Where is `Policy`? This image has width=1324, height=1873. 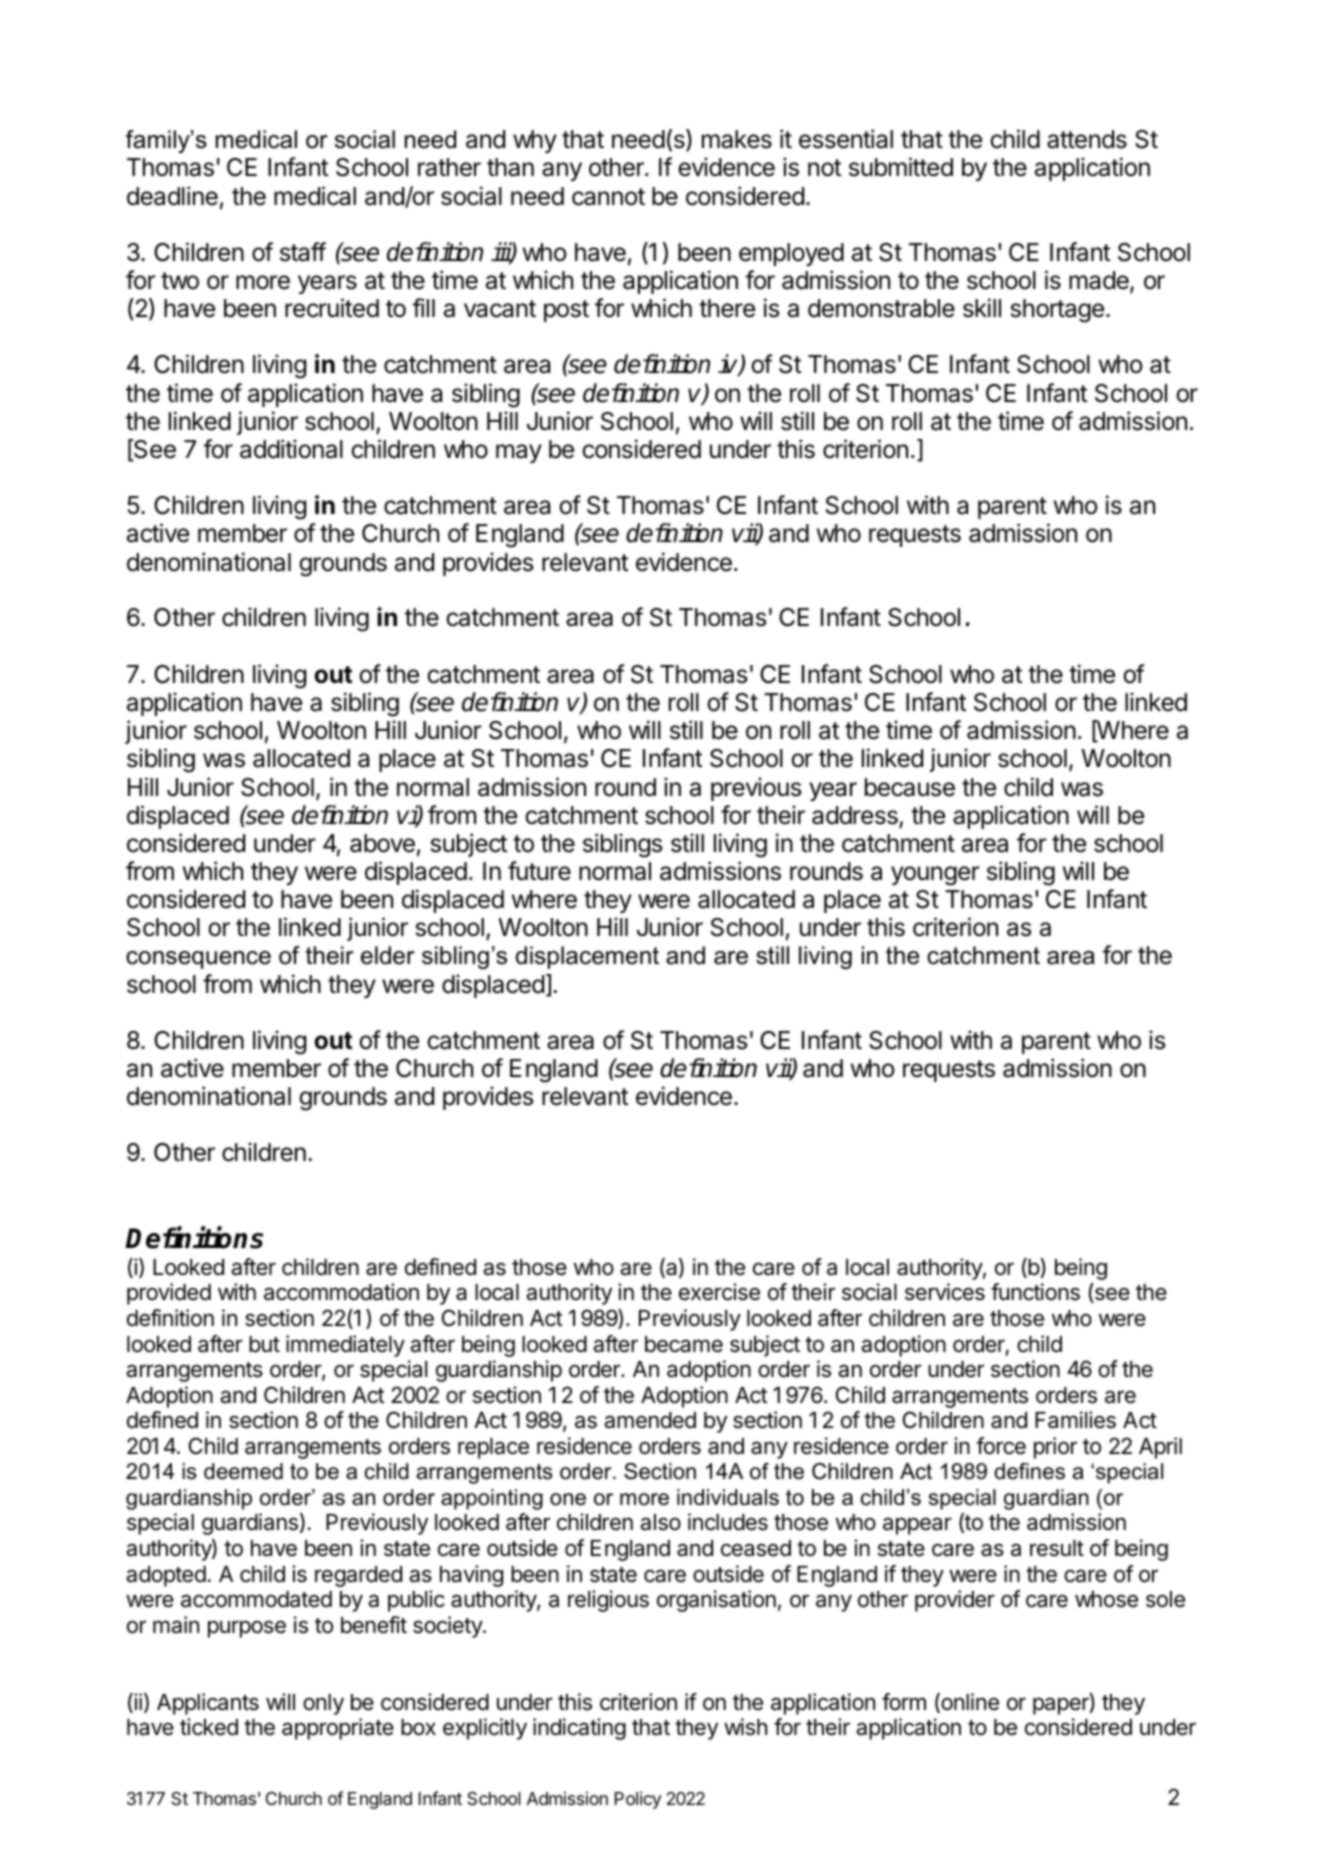
Policy is located at coordinates (638, 1800).
